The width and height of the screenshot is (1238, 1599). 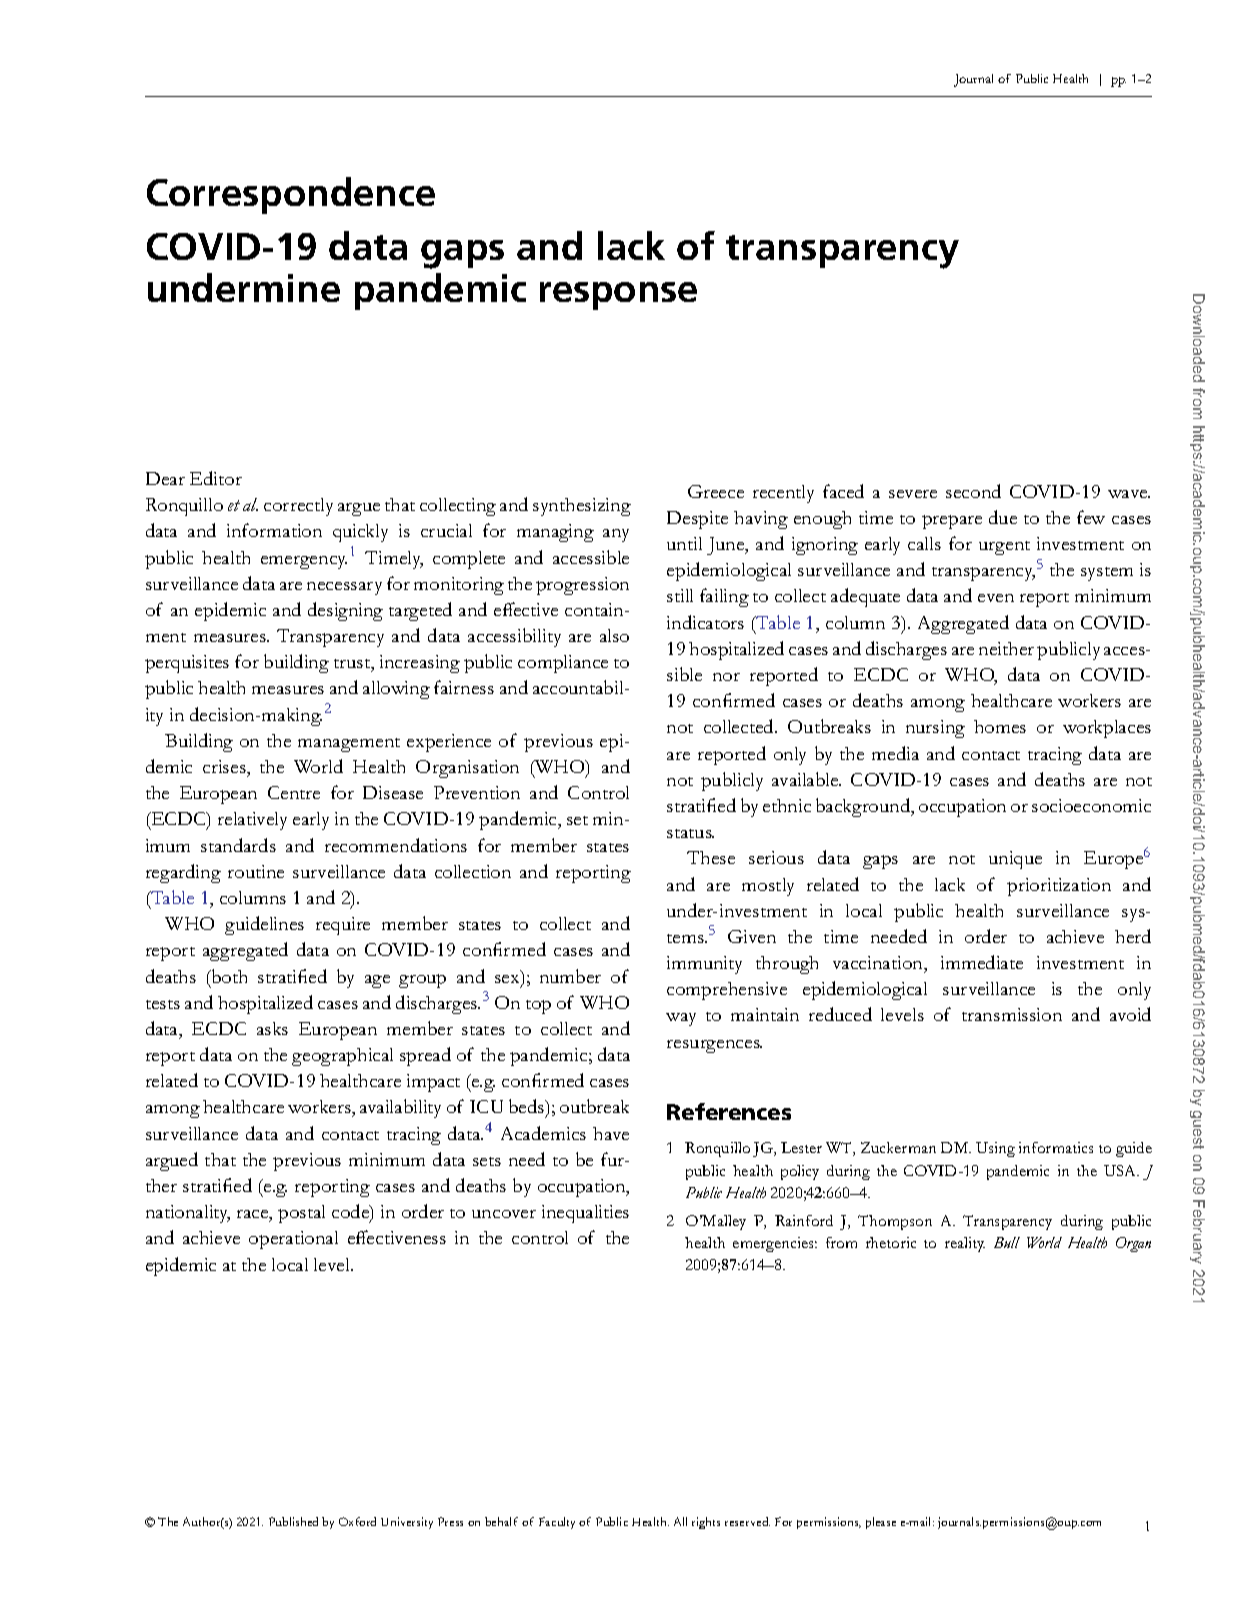 I want to click on Published, so click(x=293, y=1521).
